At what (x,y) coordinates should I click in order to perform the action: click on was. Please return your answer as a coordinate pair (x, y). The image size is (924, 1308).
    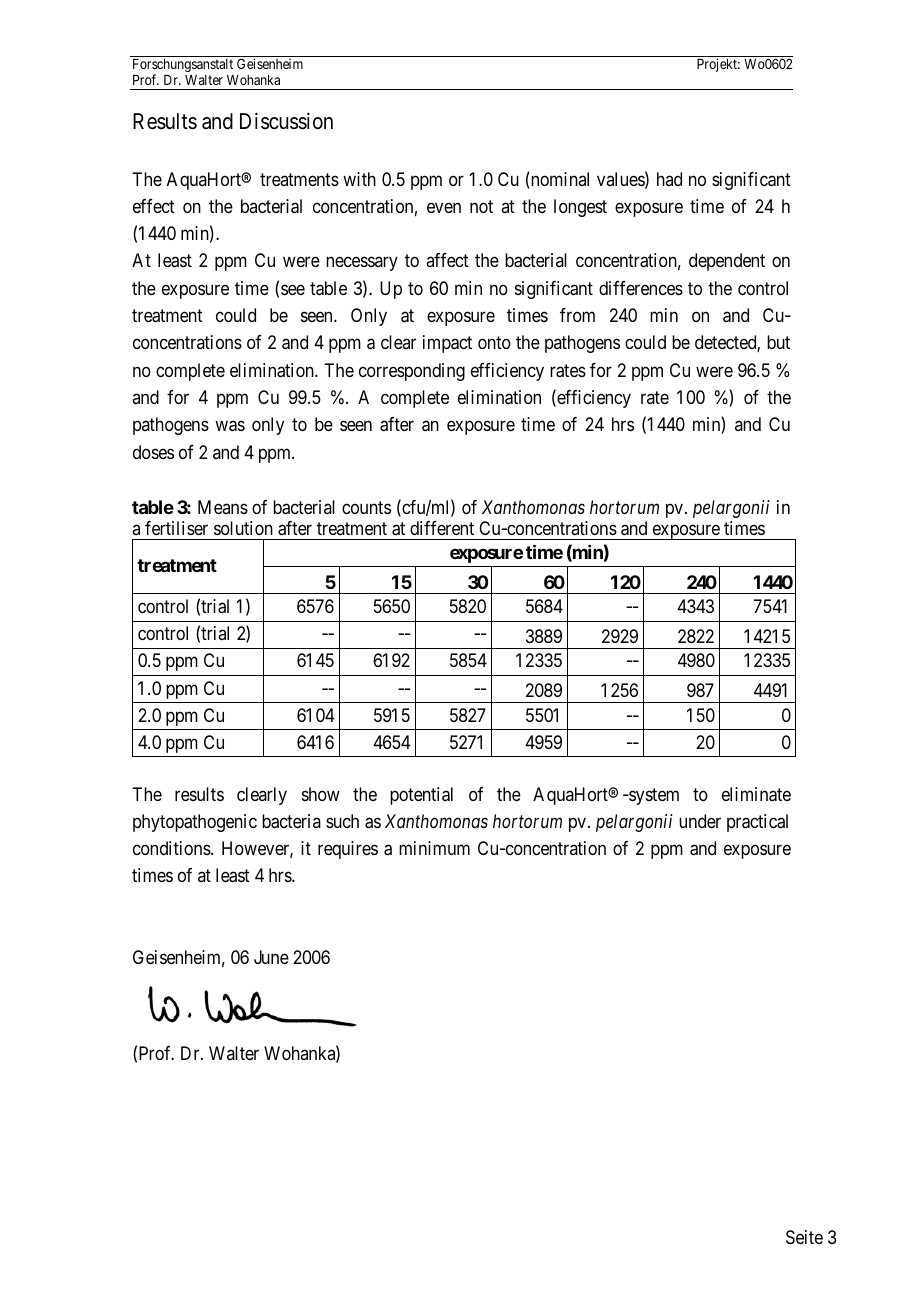
    Looking at the image, I should click on (230, 426).
